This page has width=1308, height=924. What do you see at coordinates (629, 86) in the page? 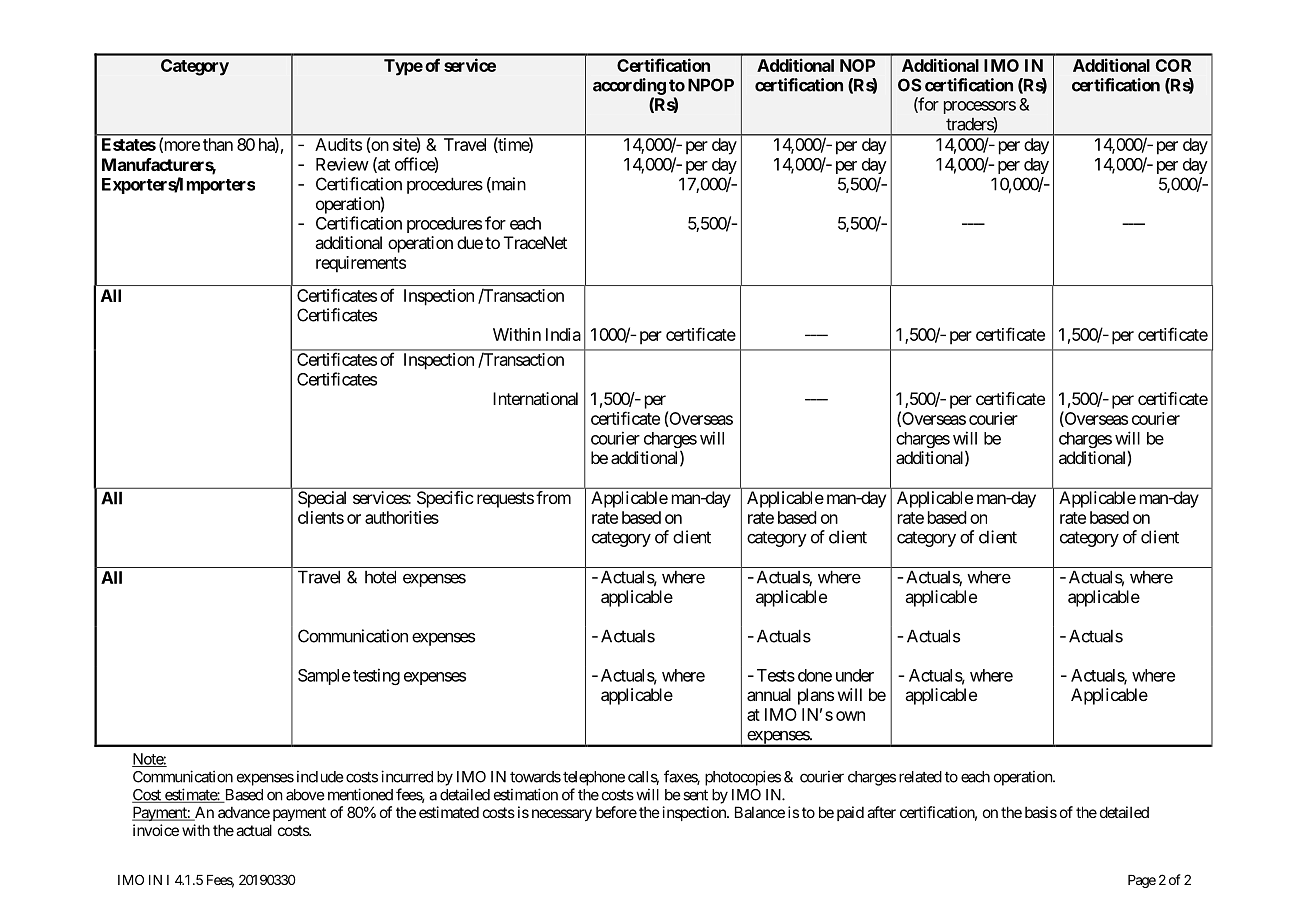
I see `according` at bounding box center [629, 86].
